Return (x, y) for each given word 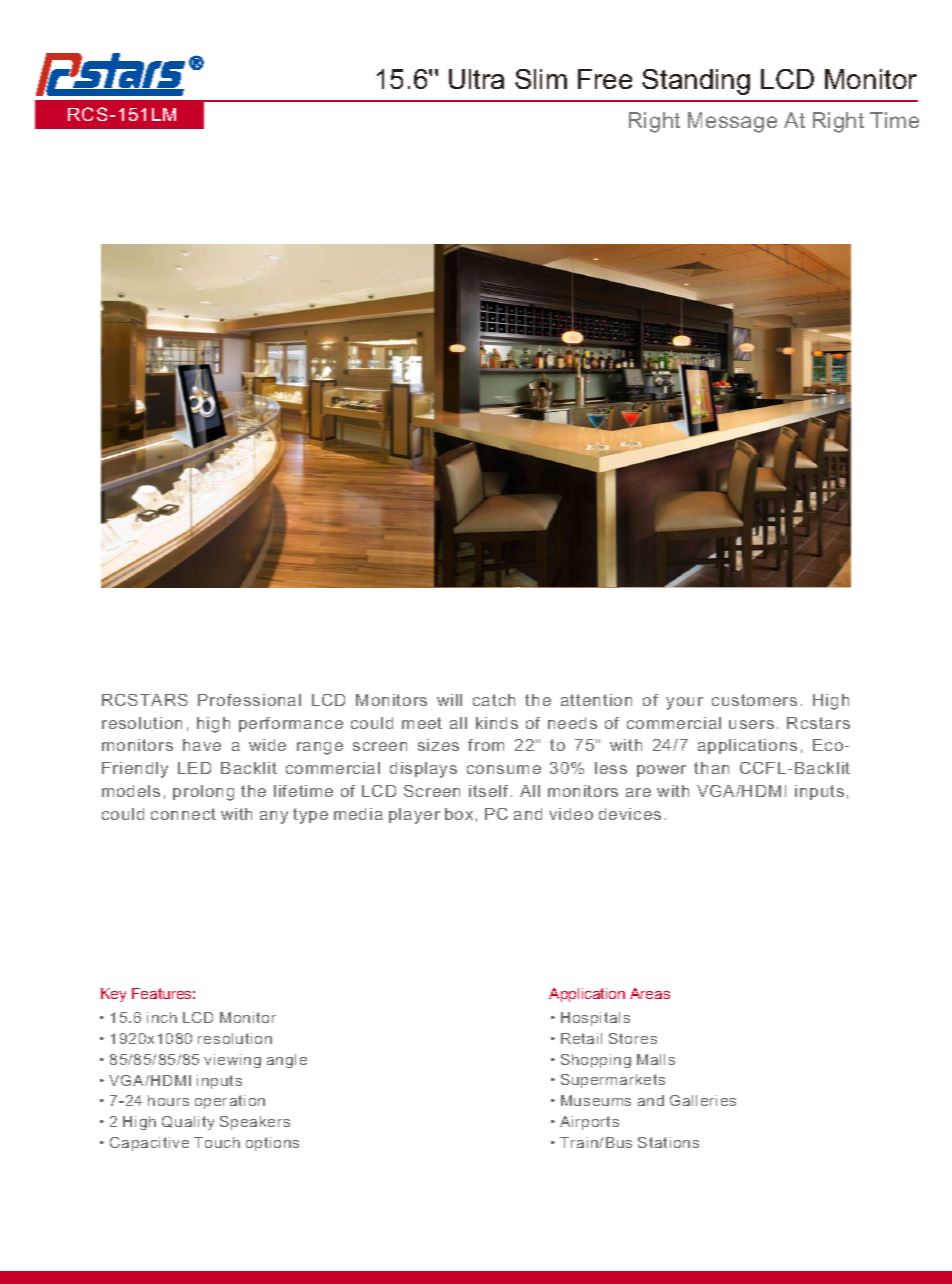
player (414, 816)
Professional (249, 700)
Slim (541, 79)
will (449, 700)
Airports (589, 1123)
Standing (696, 82)
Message (732, 122)
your (684, 703)
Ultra (476, 79)
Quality (188, 1123)
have (202, 745)
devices (630, 814)
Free (605, 79)
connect (183, 814)
